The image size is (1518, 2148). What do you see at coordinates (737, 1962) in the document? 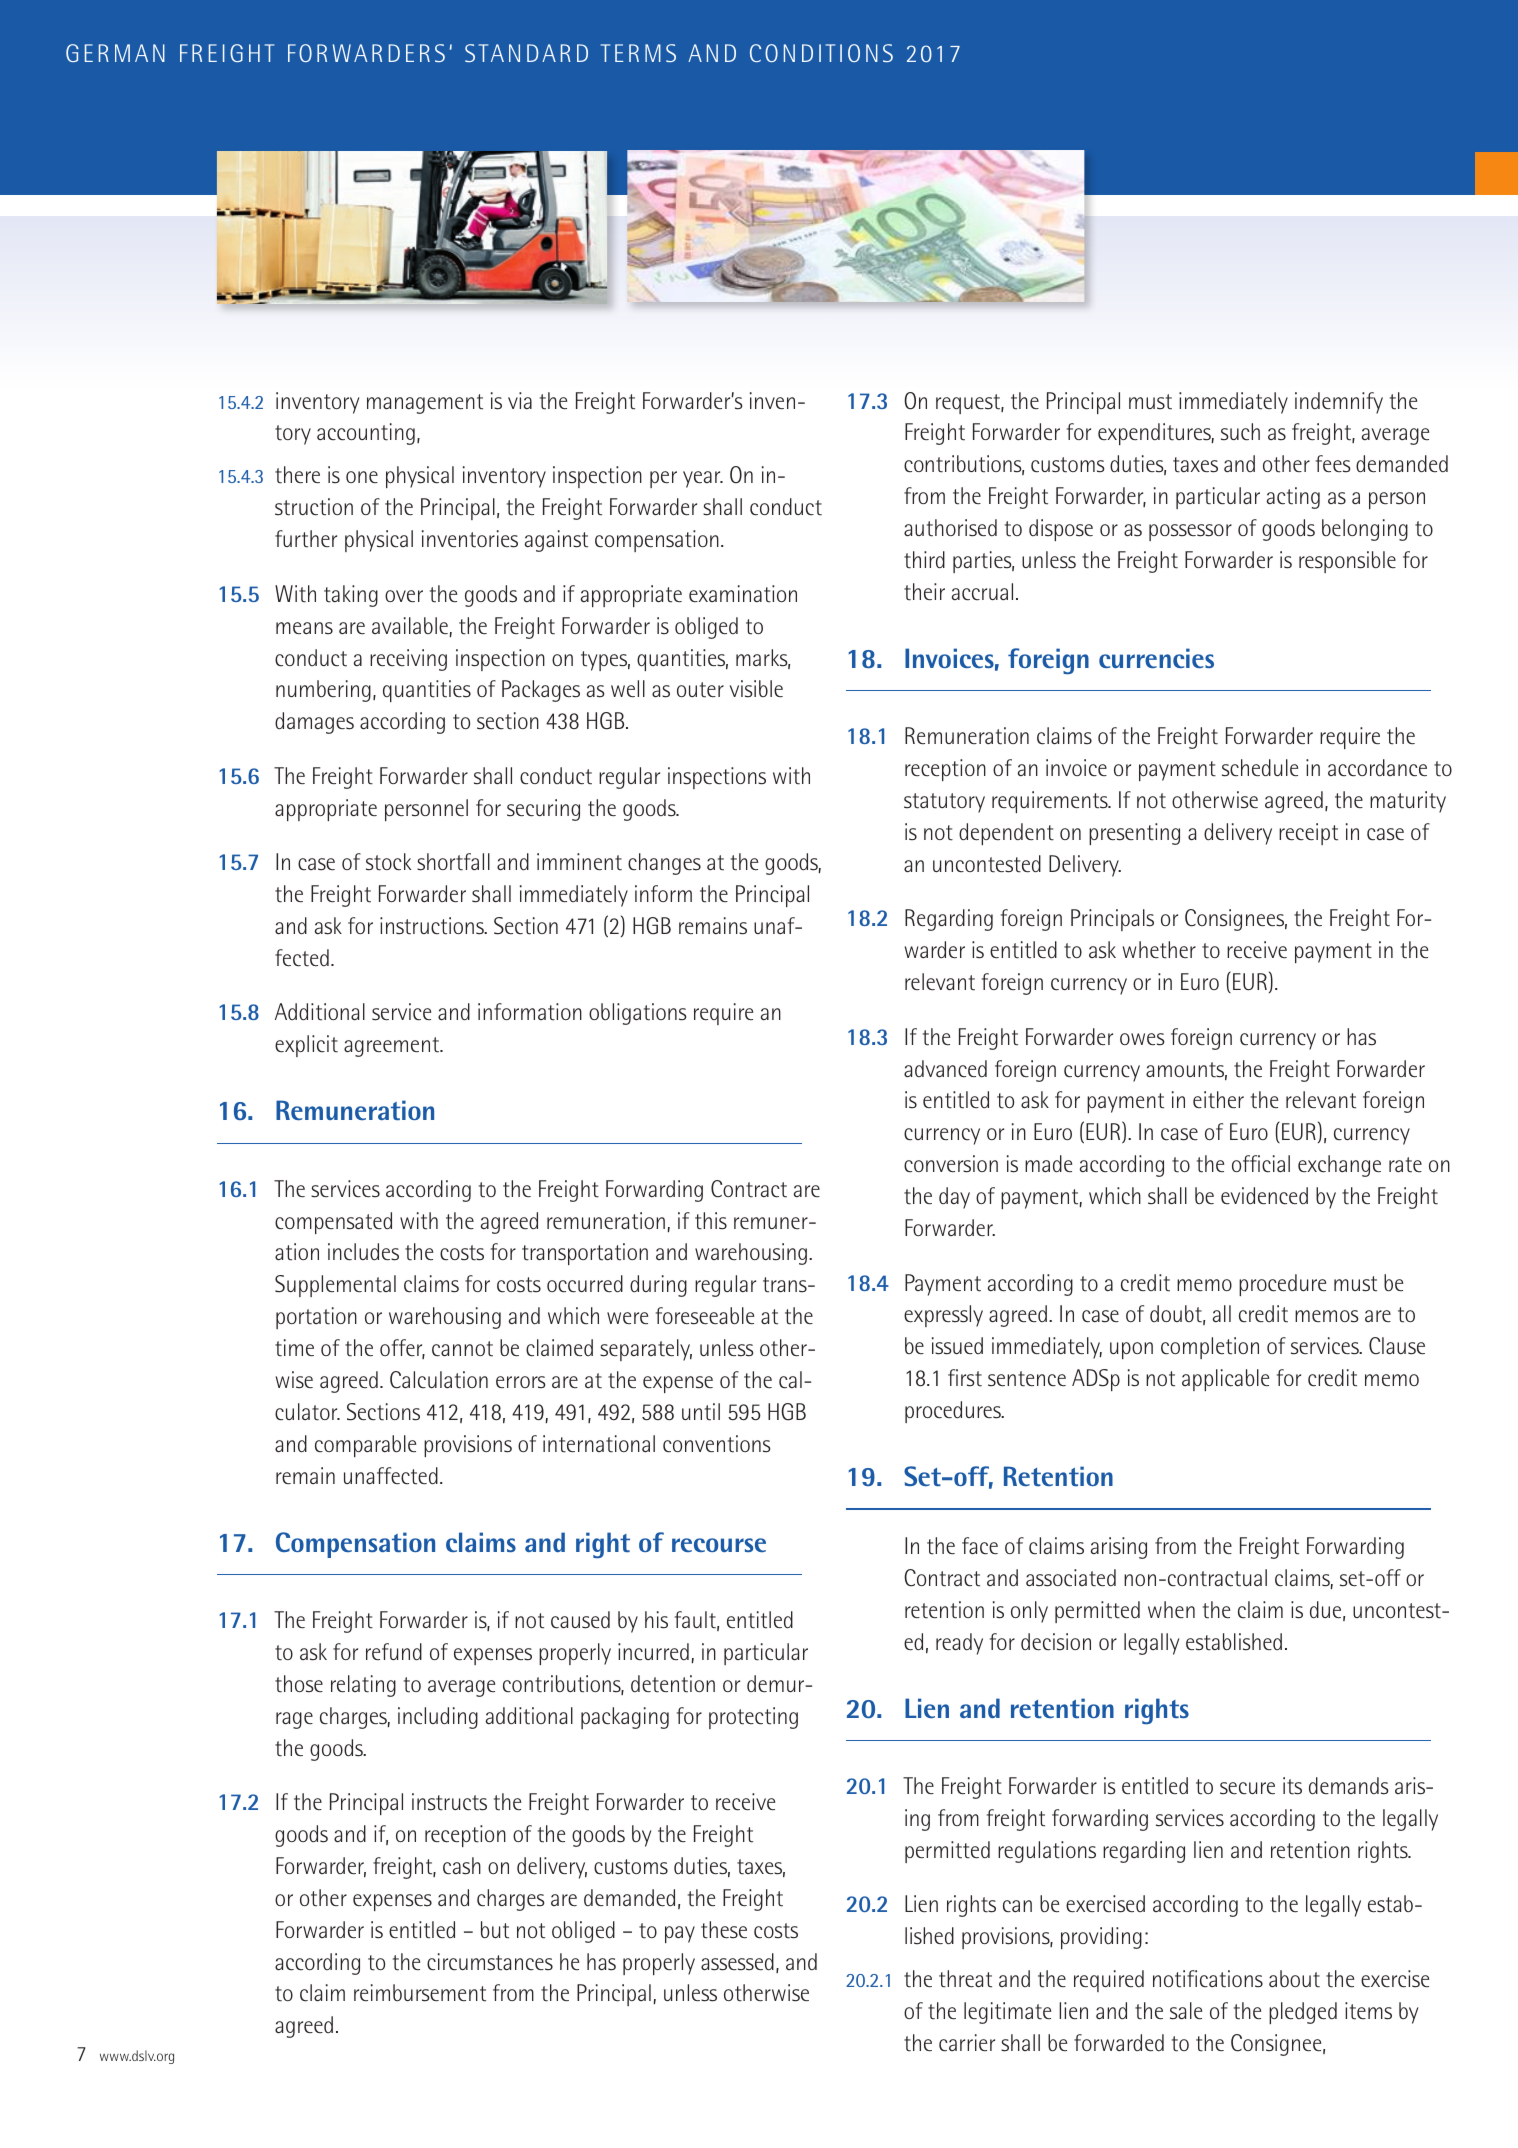
I see `assessed` at bounding box center [737, 1962].
